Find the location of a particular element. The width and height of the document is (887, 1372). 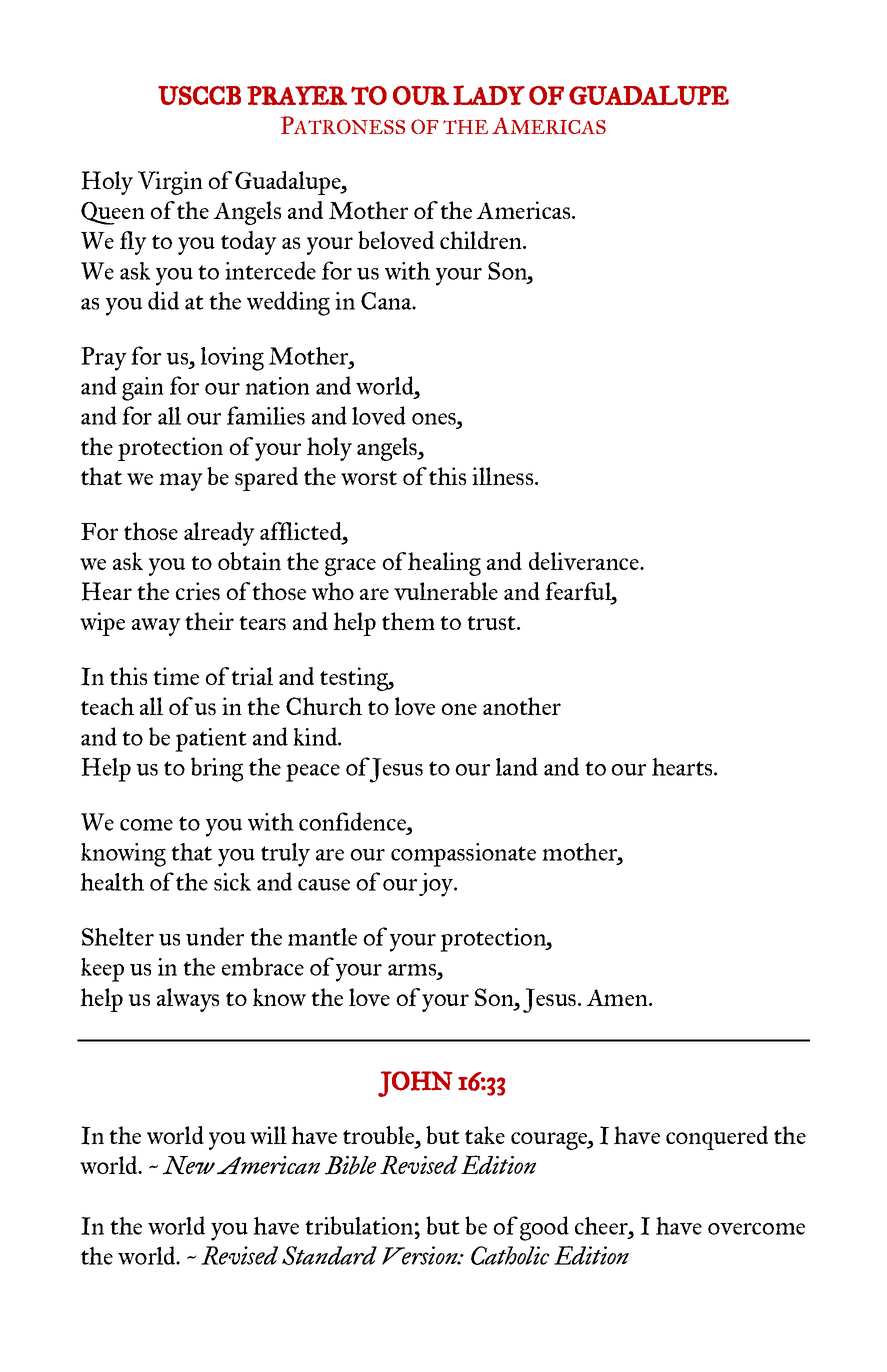

deliverance is located at coordinates (585, 561).
